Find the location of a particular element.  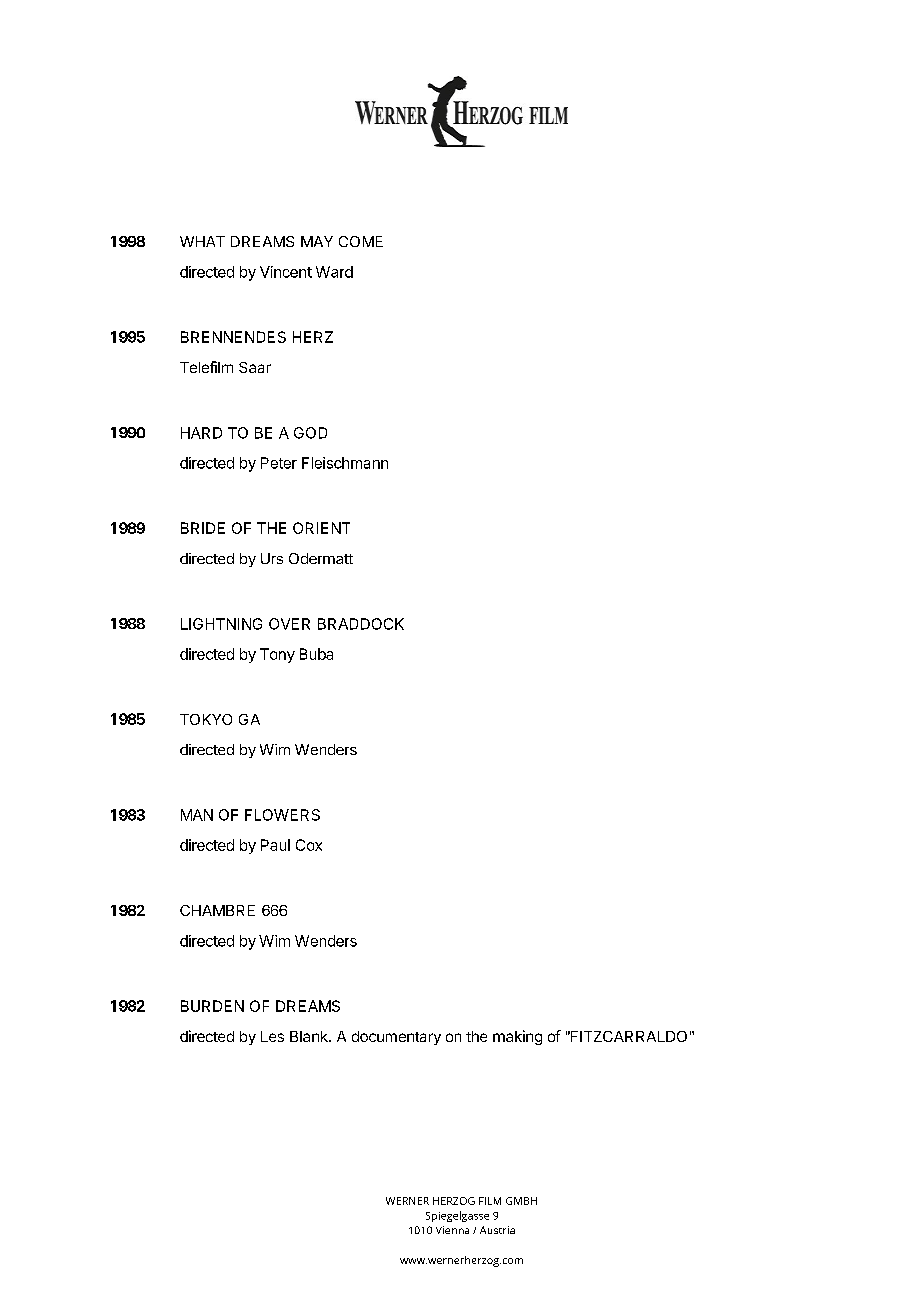

OVER is located at coordinates (289, 624).
